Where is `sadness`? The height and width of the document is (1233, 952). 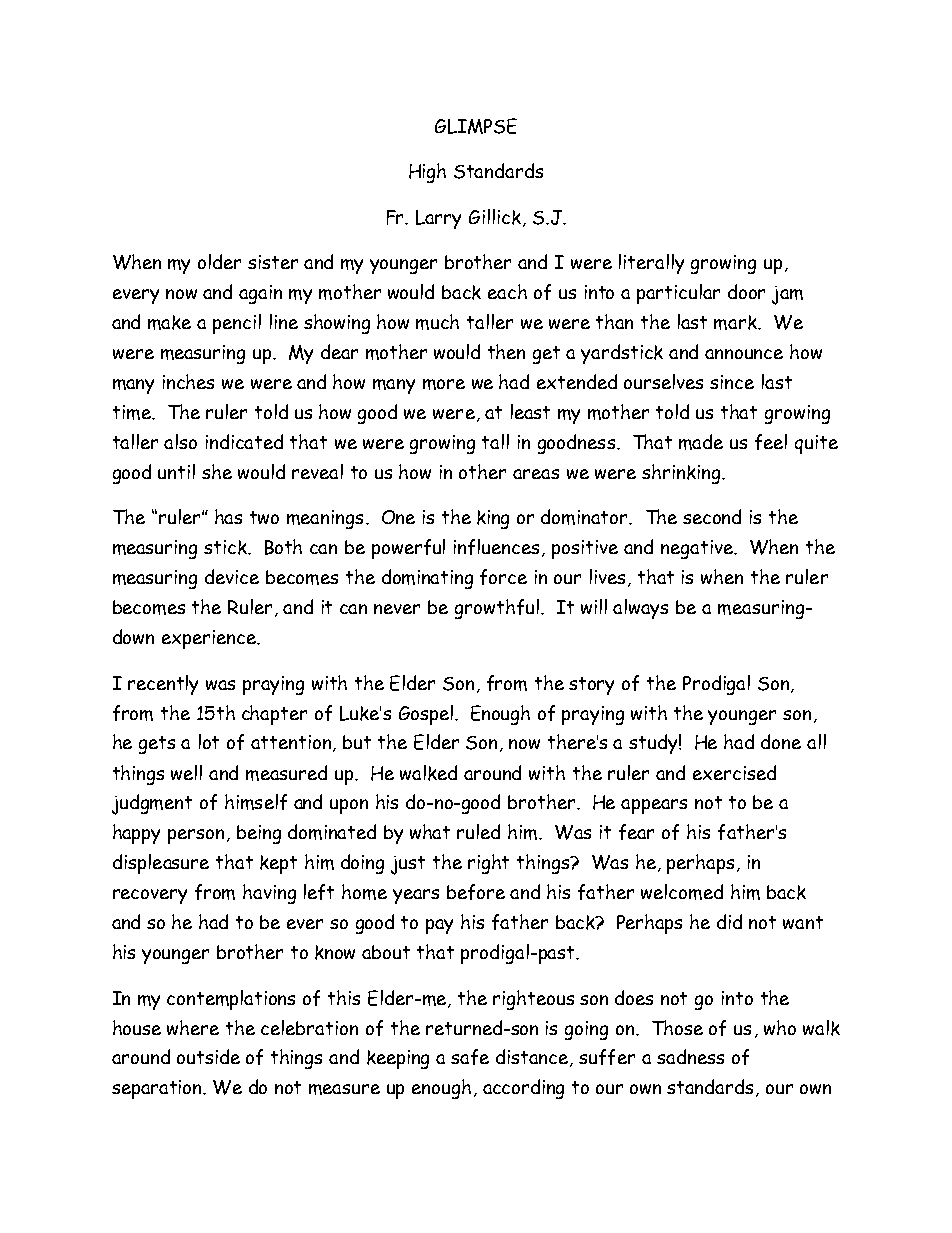 sadness is located at coordinates (690, 1056).
